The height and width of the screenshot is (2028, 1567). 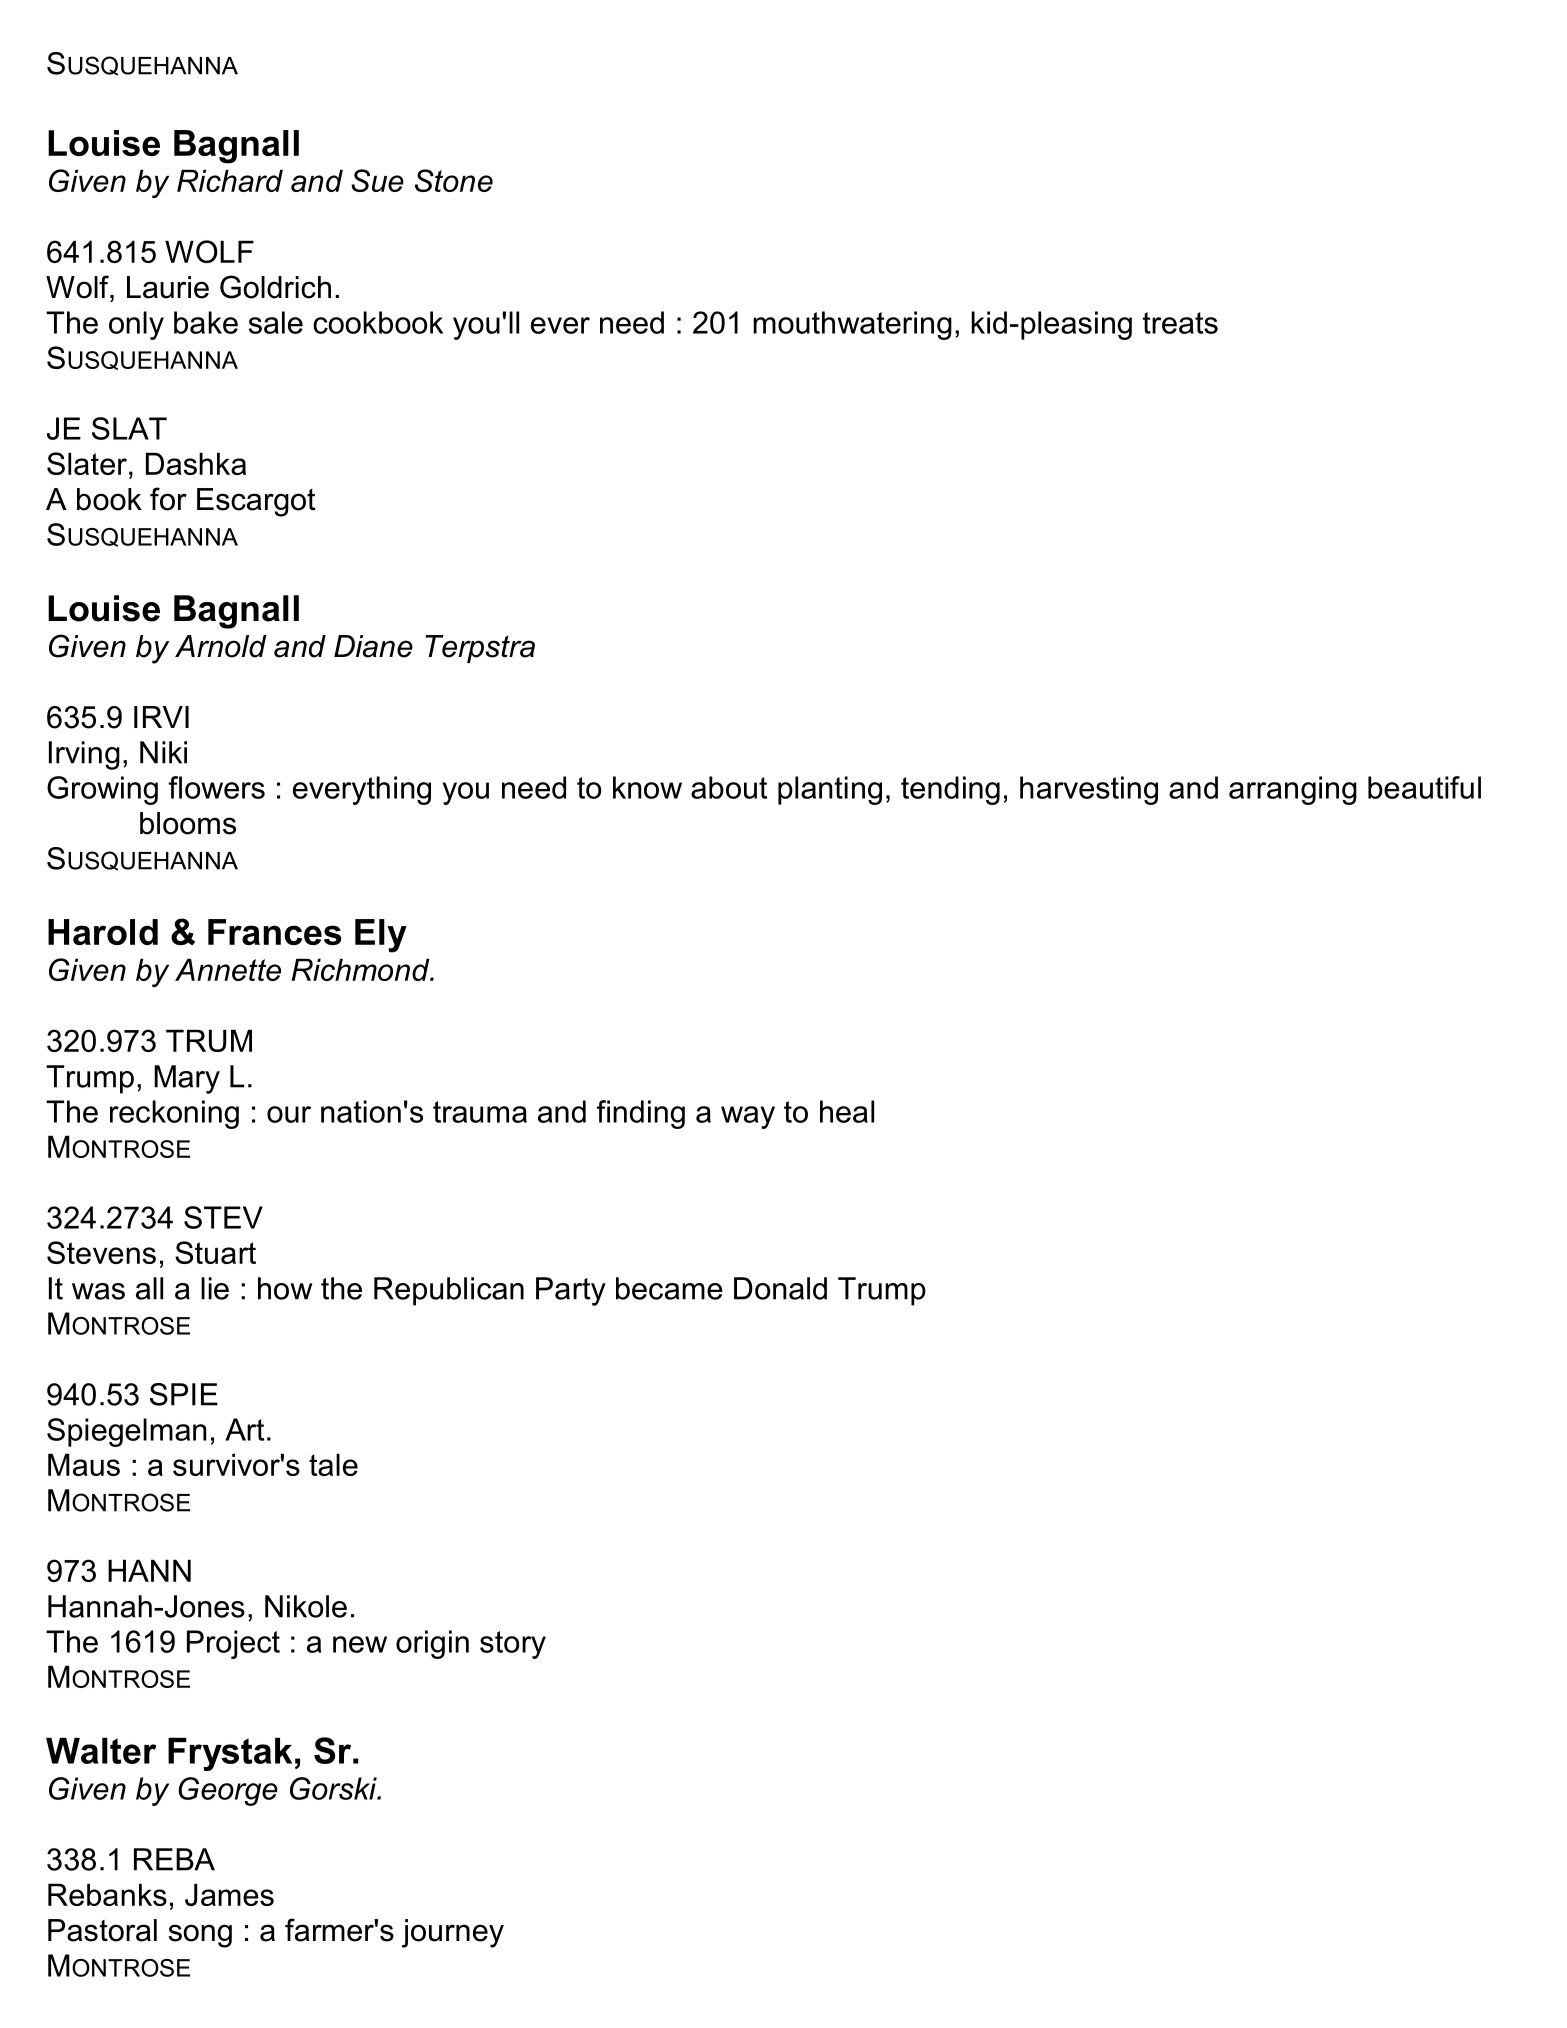 What do you see at coordinates (221, 646) in the screenshot?
I see `Arnold` at bounding box center [221, 646].
